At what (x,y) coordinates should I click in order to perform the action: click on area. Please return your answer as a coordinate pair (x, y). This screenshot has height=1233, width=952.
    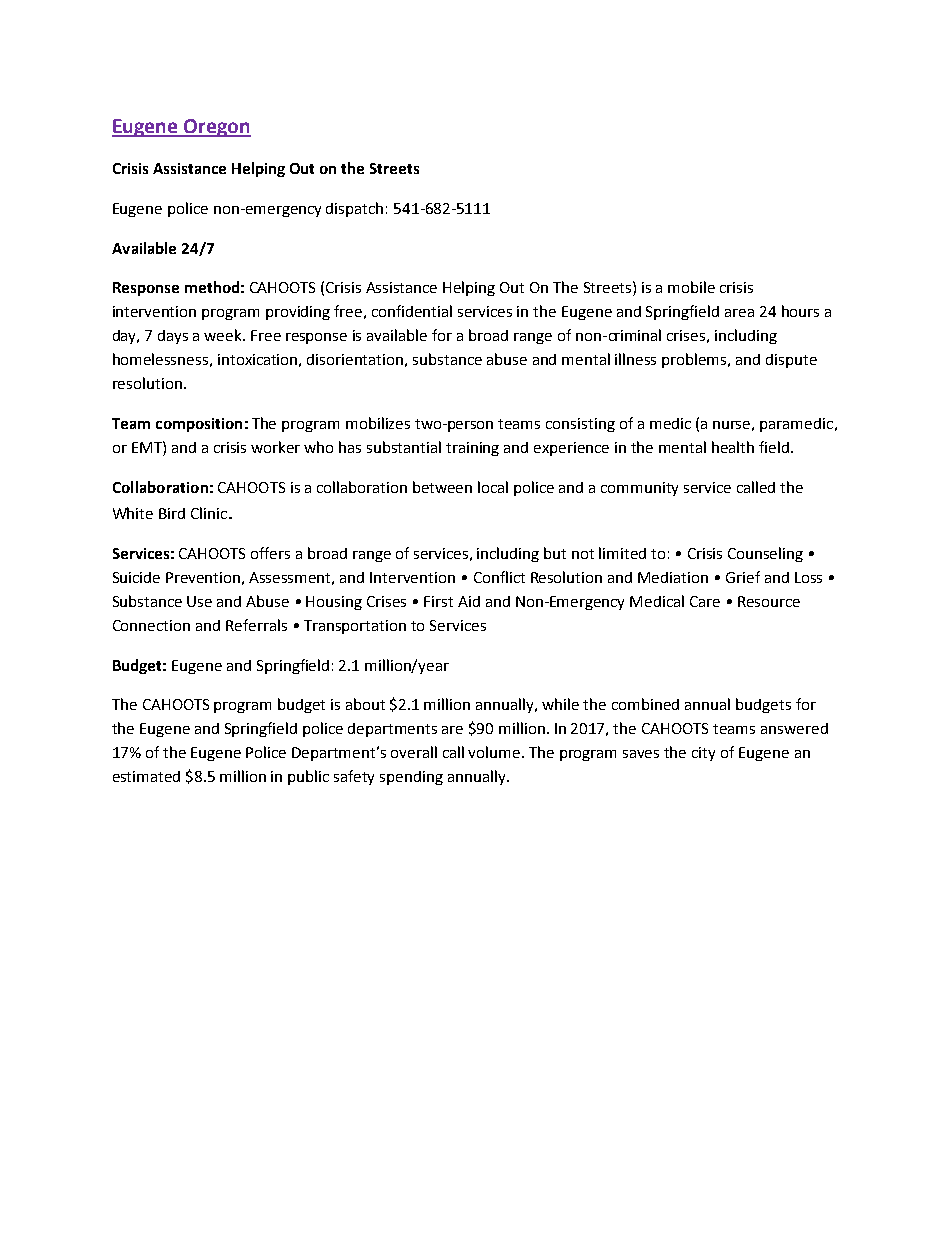
    Looking at the image, I should click on (739, 313).
